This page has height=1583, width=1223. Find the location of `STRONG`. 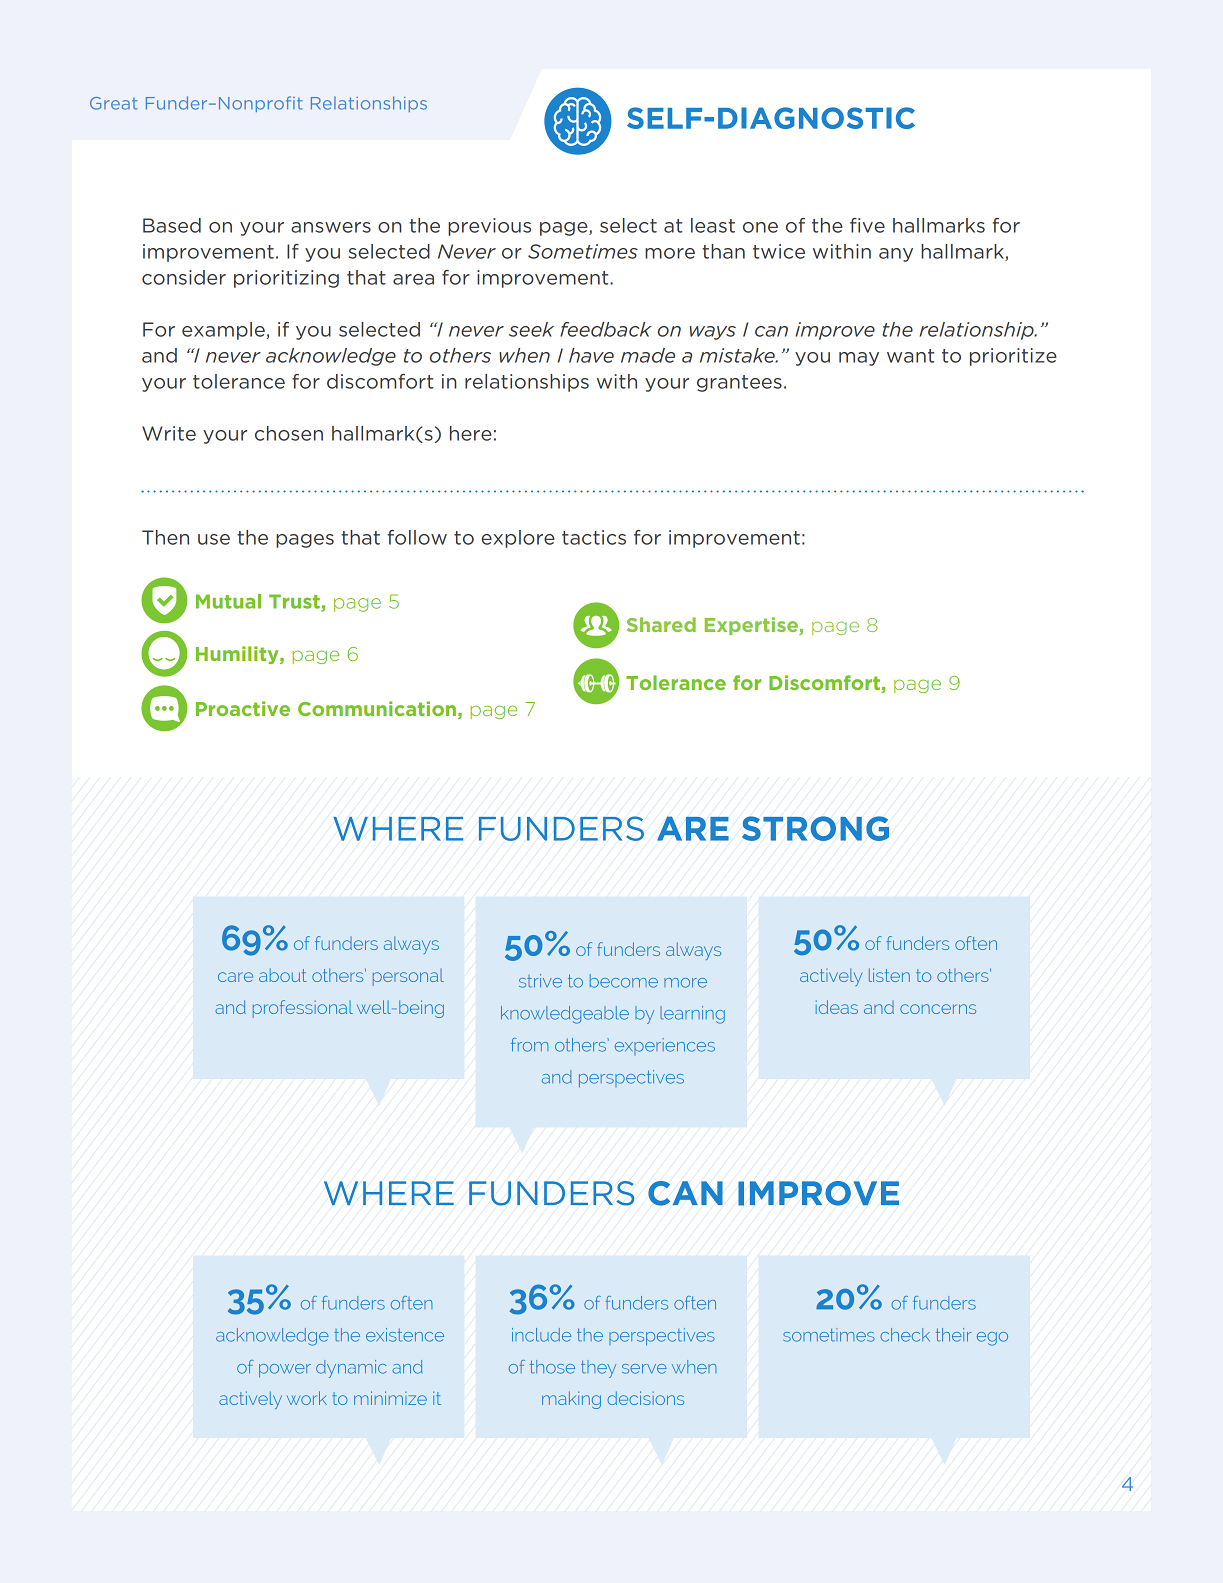

STRONG is located at coordinates (815, 828).
